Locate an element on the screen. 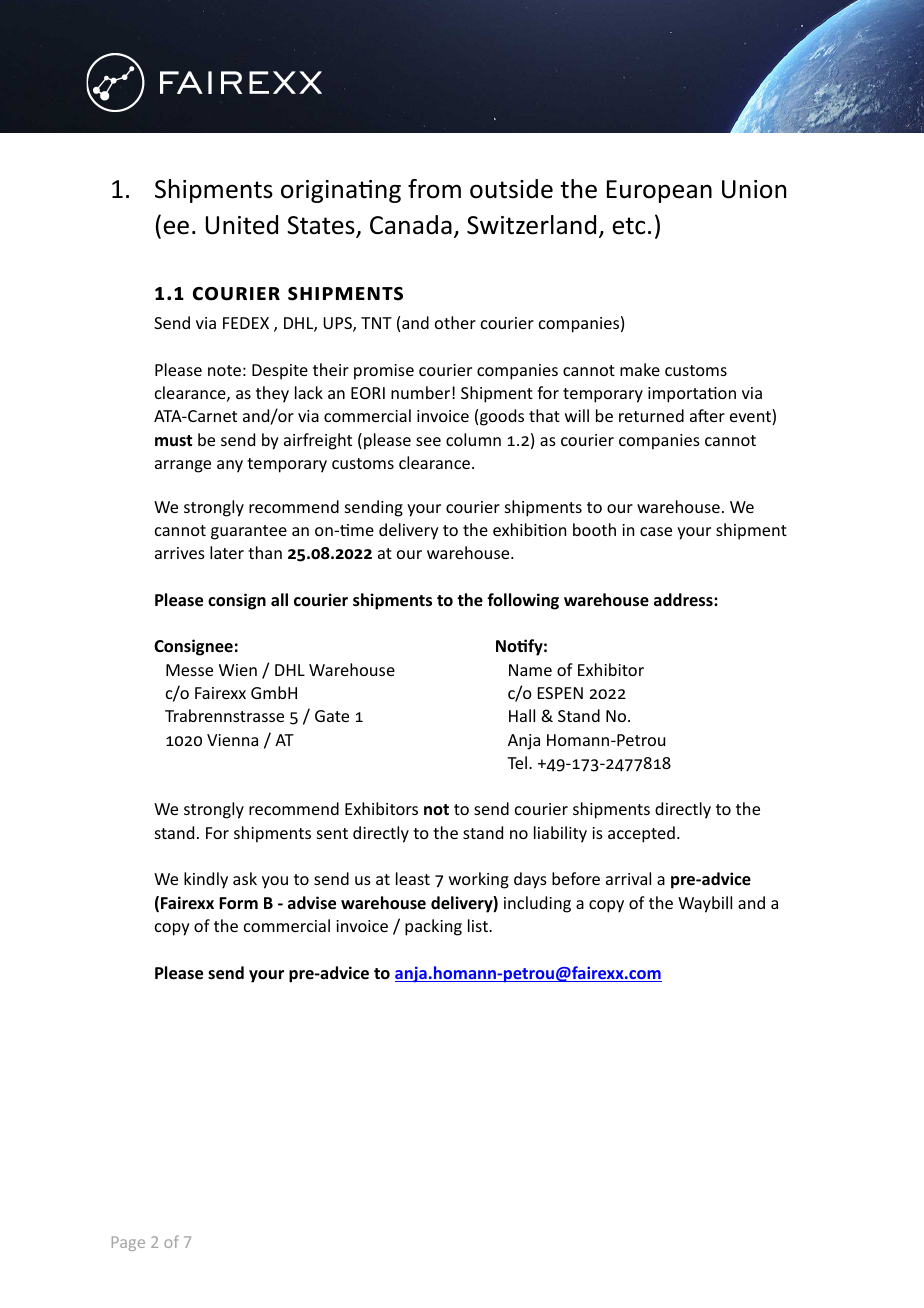 The height and width of the screenshot is (1308, 924). European is located at coordinates (659, 191).
